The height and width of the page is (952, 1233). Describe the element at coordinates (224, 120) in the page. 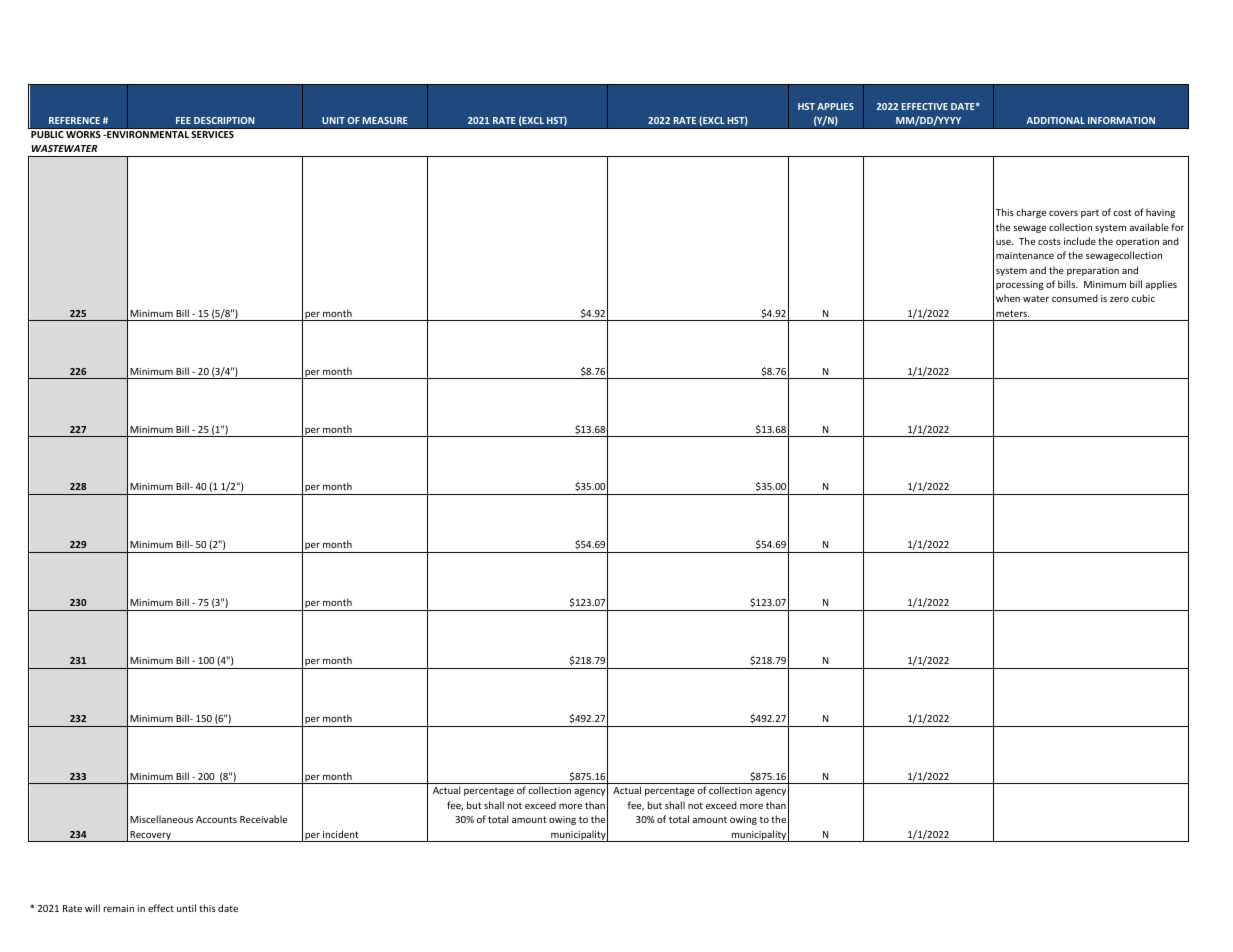

I see `DESCRIPTION` at that location.
